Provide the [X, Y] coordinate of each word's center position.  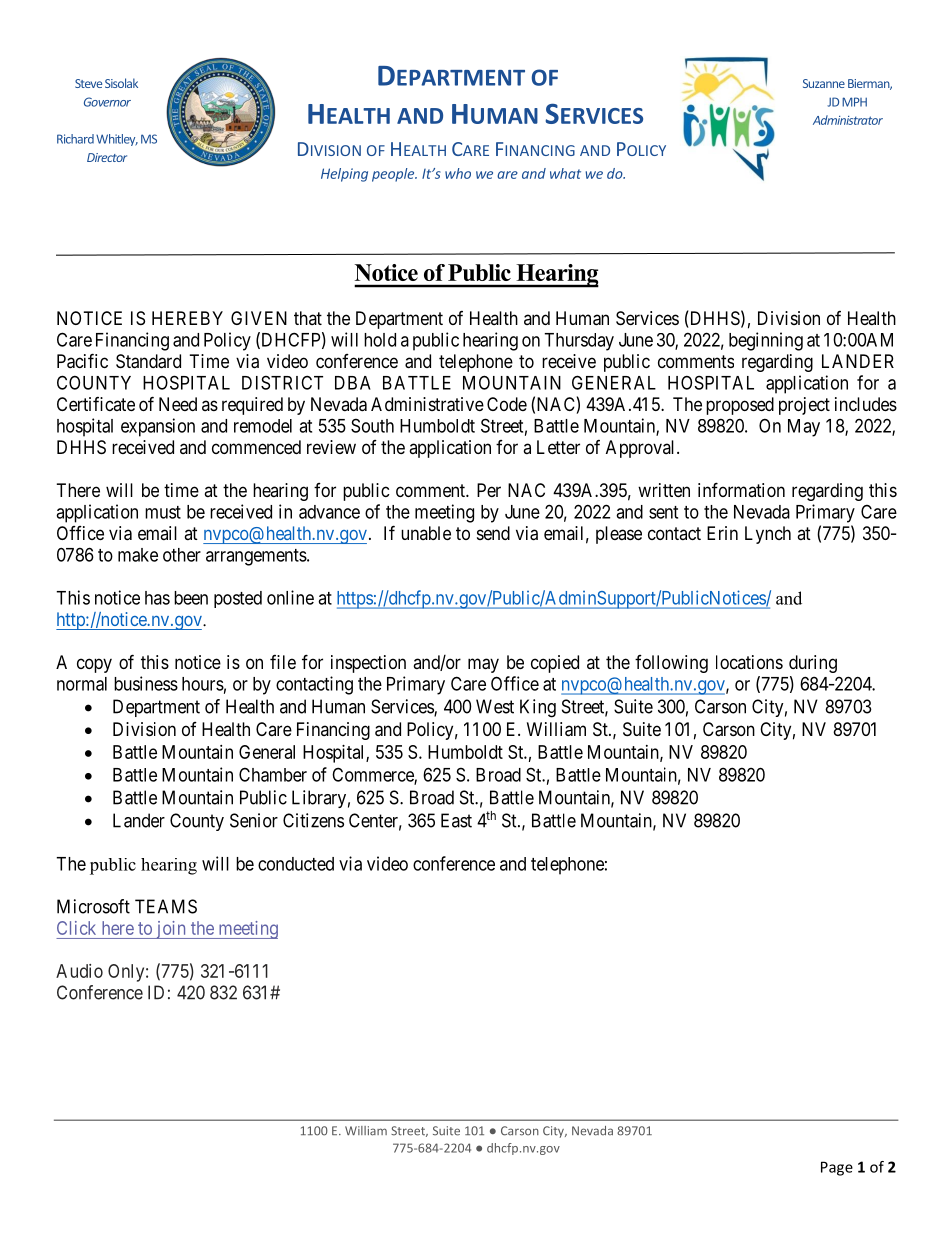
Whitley [117, 140]
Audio [79, 971]
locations [749, 662]
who [458, 173]
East [456, 820]
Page [837, 1168]
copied [555, 664]
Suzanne [824, 83]
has [157, 598]
